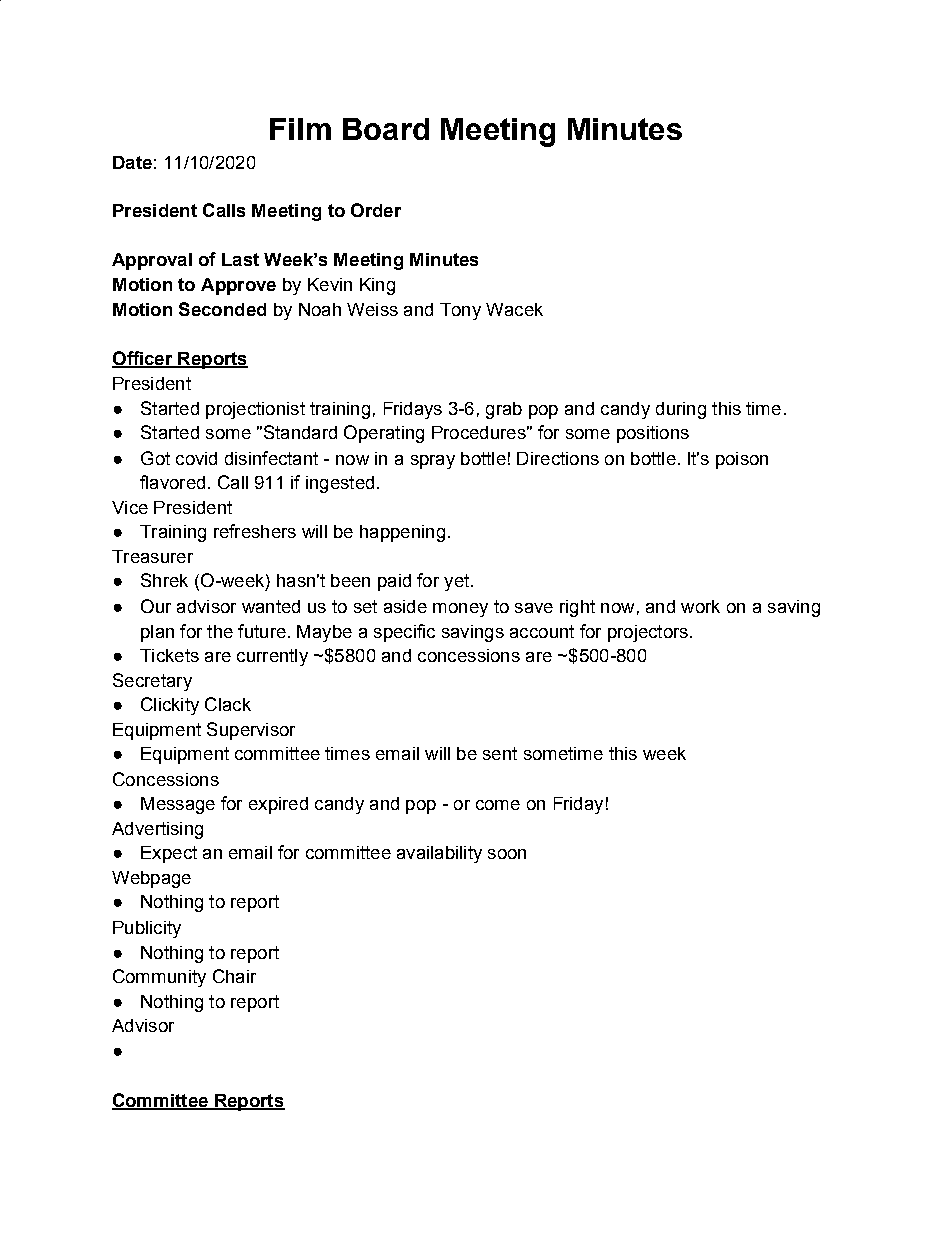 The height and width of the screenshot is (1233, 952). I want to click on Chair, so click(234, 976).
